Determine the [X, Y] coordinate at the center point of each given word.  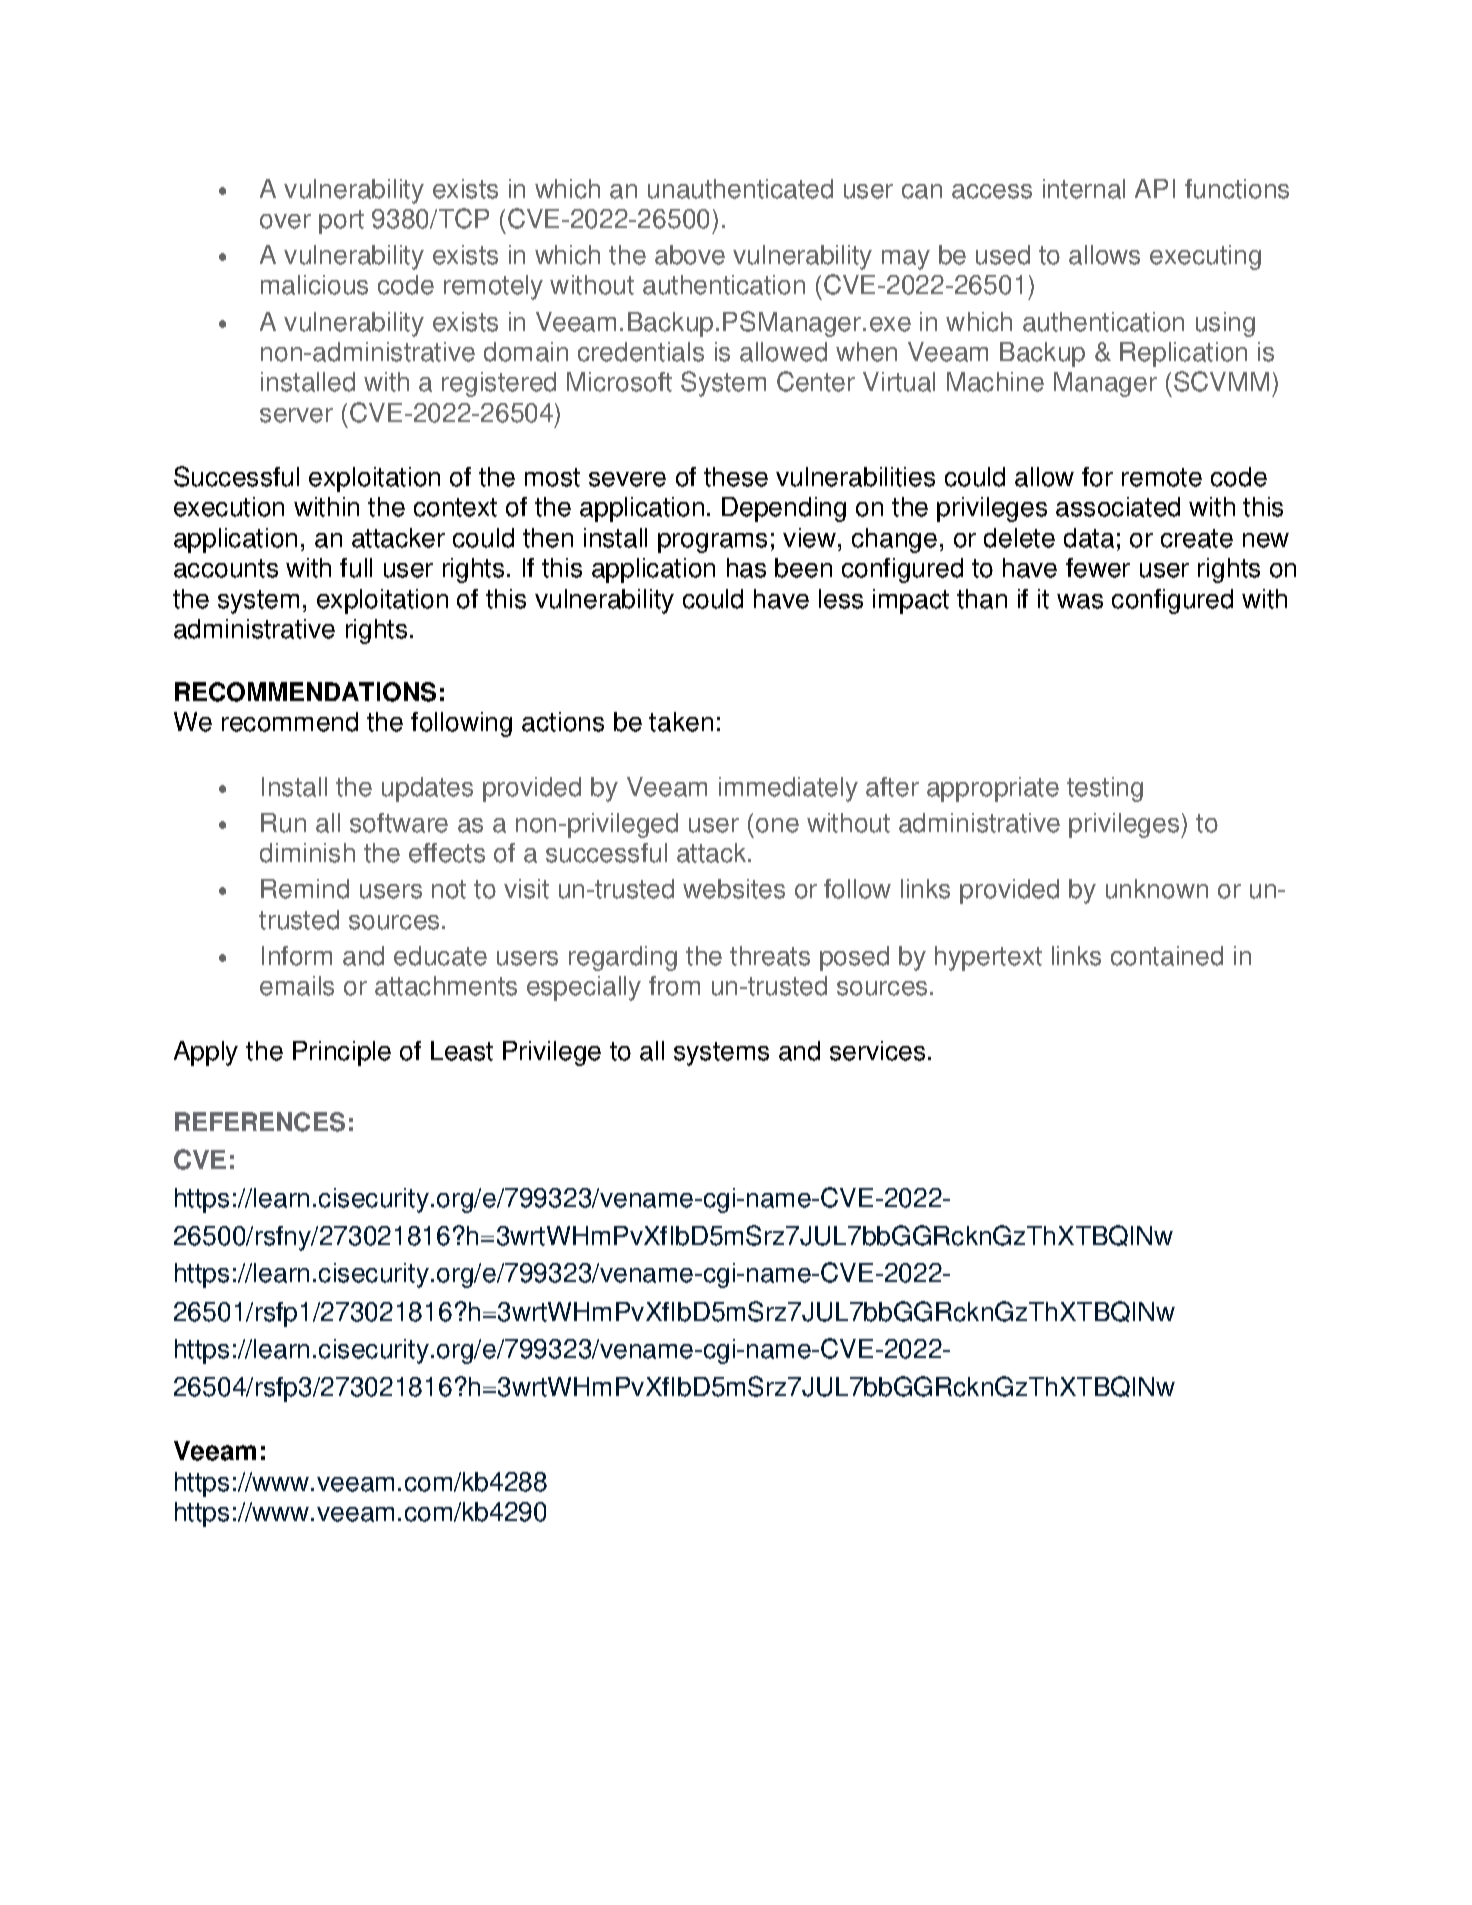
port [341, 222]
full [356, 568]
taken [681, 722]
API [1155, 188]
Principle [342, 1053]
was [1080, 601]
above [690, 255]
